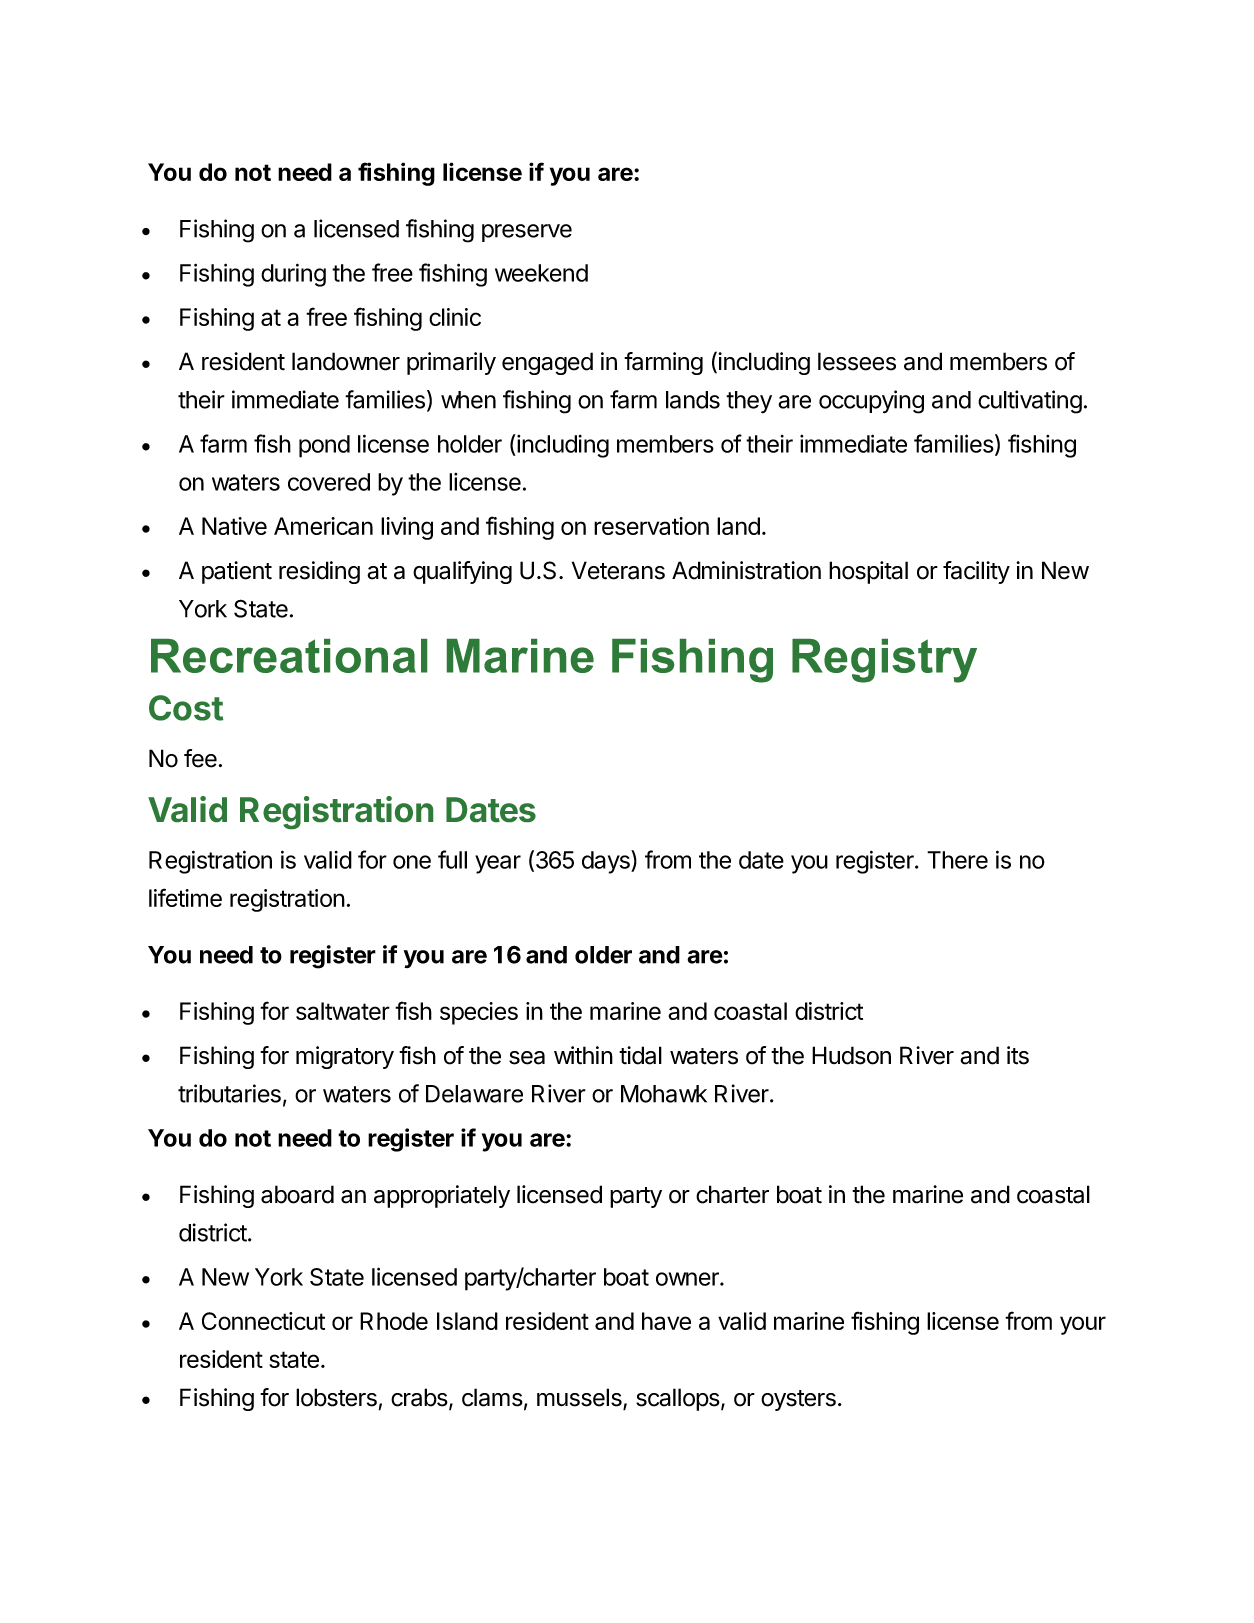 The image size is (1254, 1623). What do you see at coordinates (651, 526) in the image?
I see `reservation` at bounding box center [651, 526].
